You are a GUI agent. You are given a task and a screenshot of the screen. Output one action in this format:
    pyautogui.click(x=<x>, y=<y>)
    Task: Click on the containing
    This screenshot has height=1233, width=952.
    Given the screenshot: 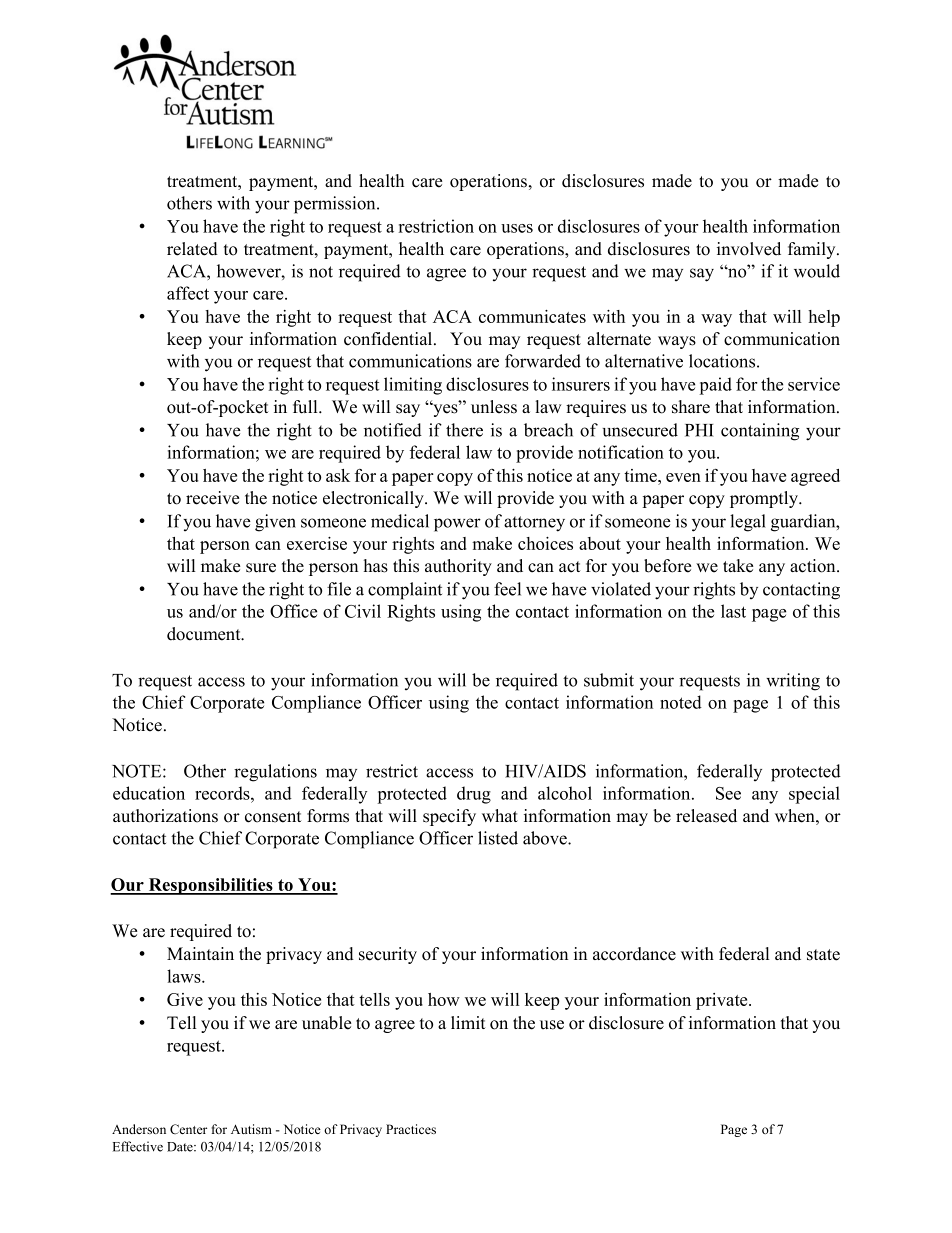 What is the action you would take?
    pyautogui.click(x=760, y=432)
